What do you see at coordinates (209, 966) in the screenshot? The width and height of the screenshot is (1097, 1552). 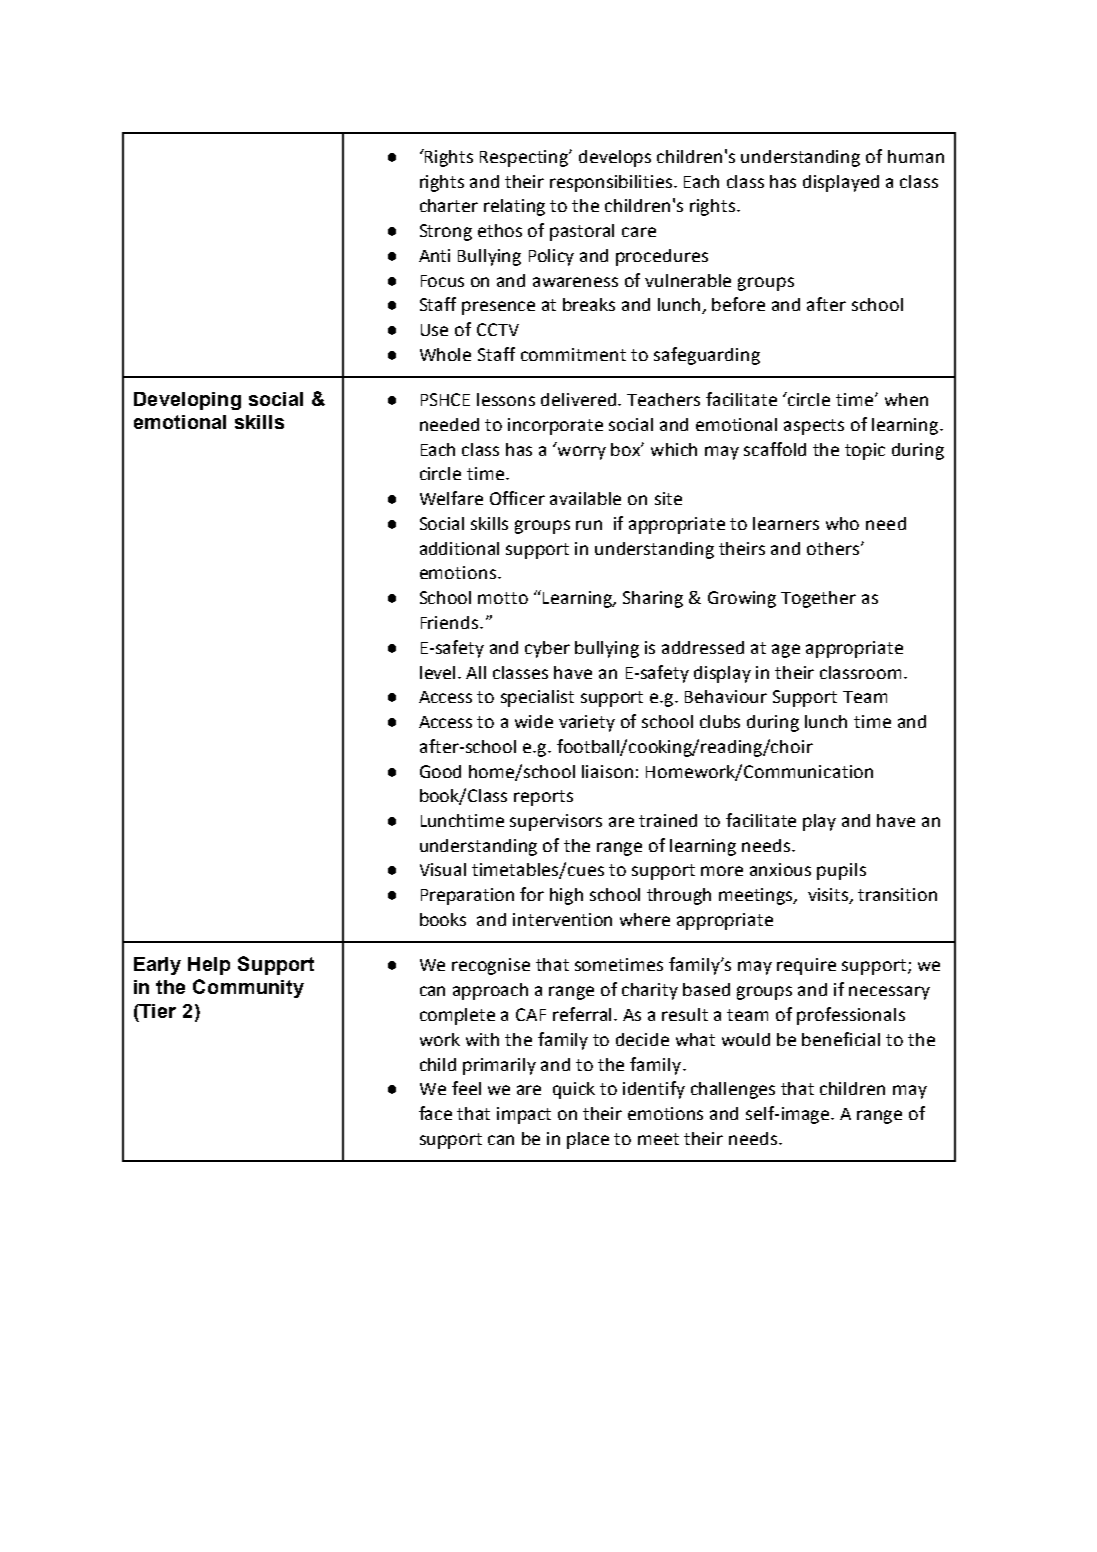 I see `Help` at bounding box center [209, 966].
